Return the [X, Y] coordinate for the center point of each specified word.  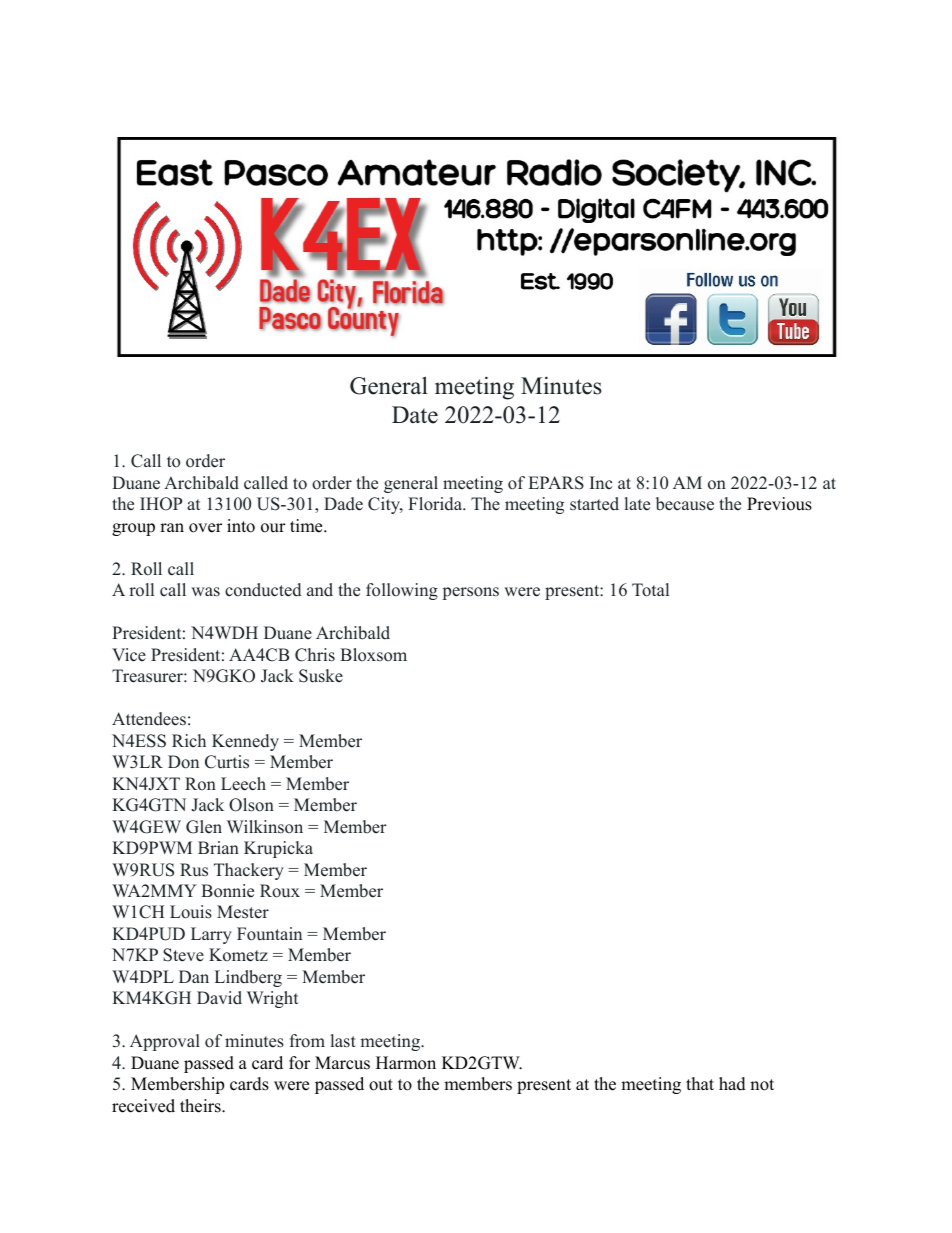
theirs [201, 1106]
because [685, 504]
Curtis [227, 762]
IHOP [161, 504]
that [700, 1083]
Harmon [406, 1063]
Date [415, 415]
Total [650, 590]
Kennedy [245, 742]
